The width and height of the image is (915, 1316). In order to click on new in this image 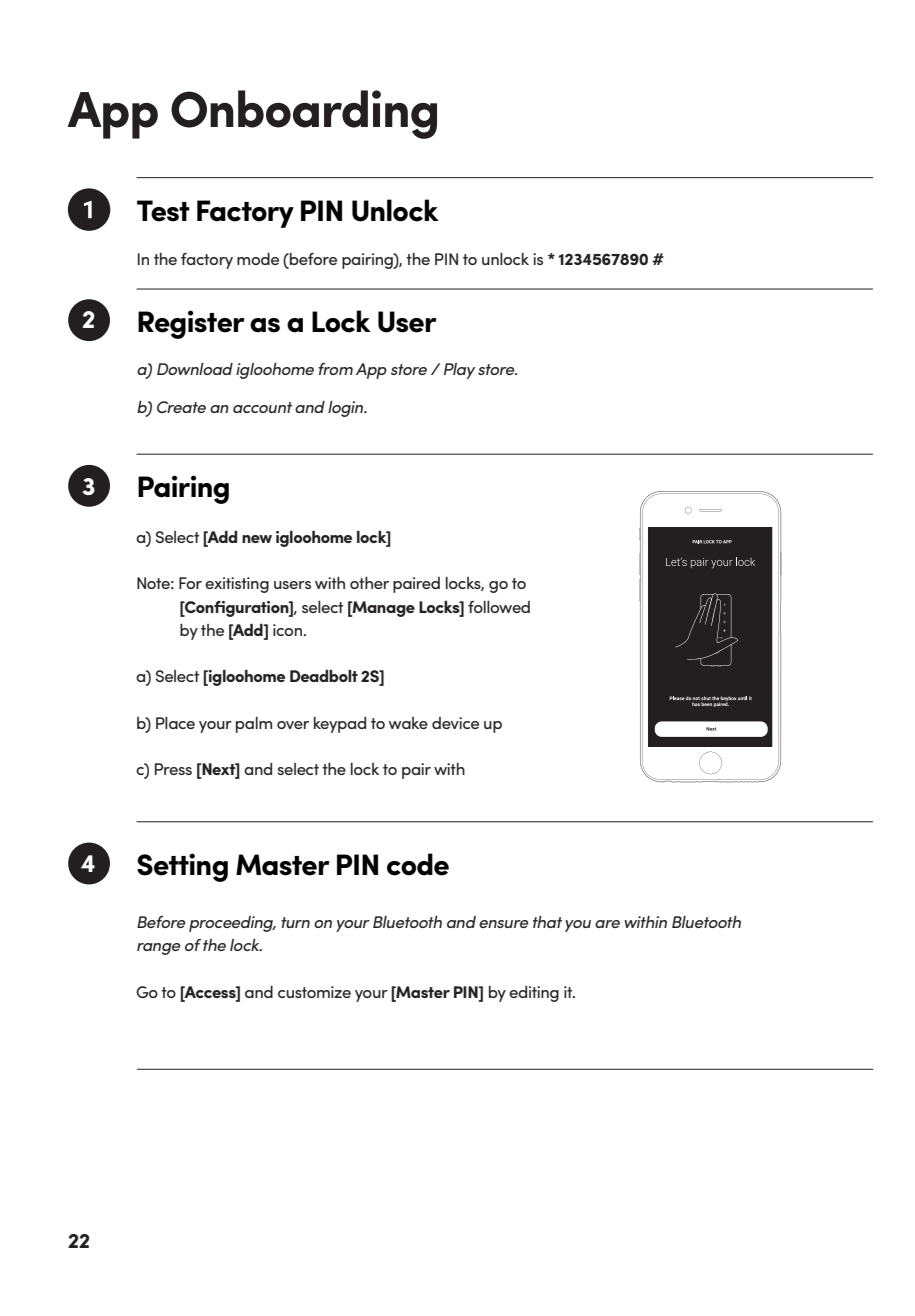, I will do `click(257, 539)`.
